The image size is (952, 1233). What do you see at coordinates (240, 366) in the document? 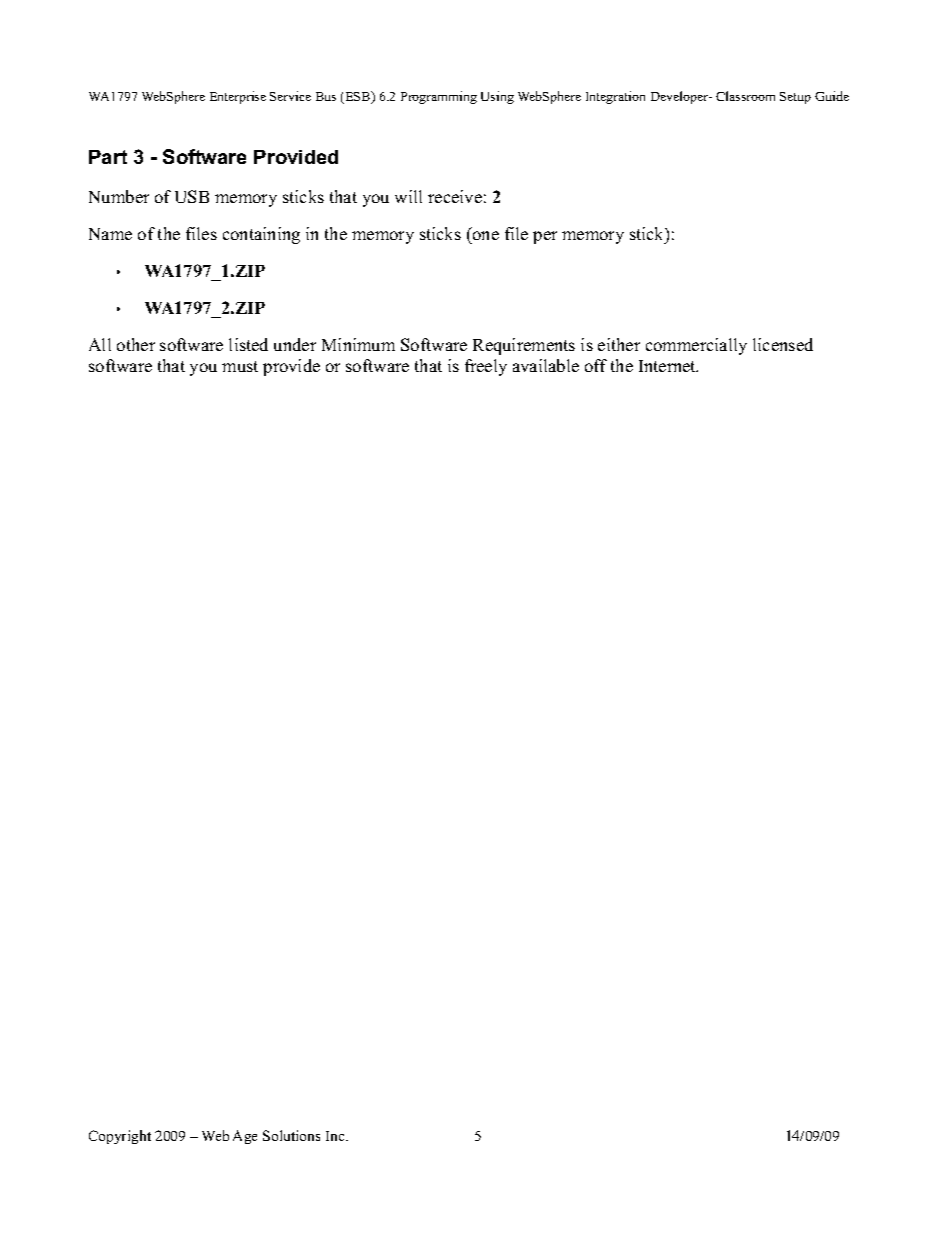
I see `must` at bounding box center [240, 366].
